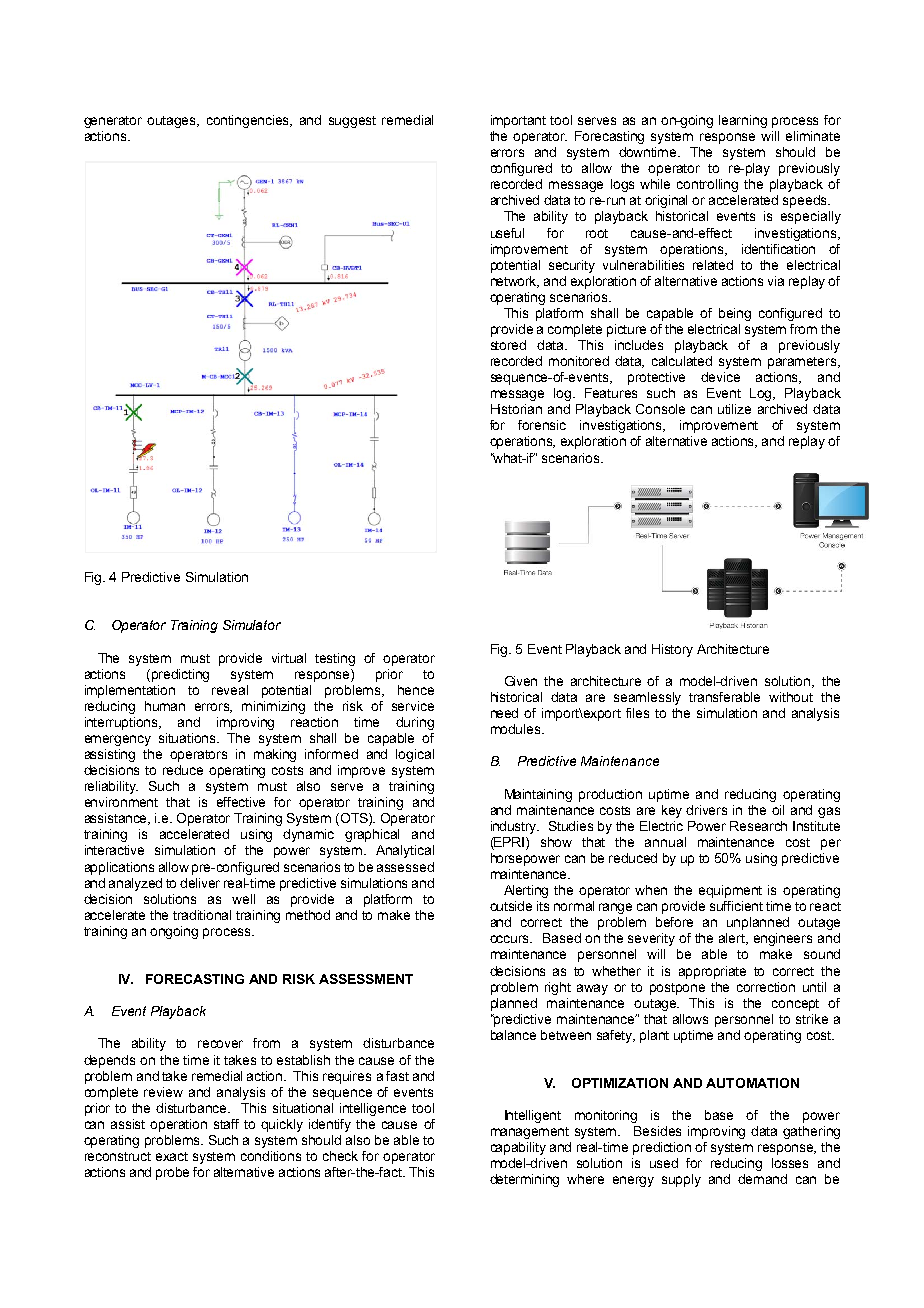  What do you see at coordinates (758, 826) in the page?
I see `Research` at bounding box center [758, 826].
